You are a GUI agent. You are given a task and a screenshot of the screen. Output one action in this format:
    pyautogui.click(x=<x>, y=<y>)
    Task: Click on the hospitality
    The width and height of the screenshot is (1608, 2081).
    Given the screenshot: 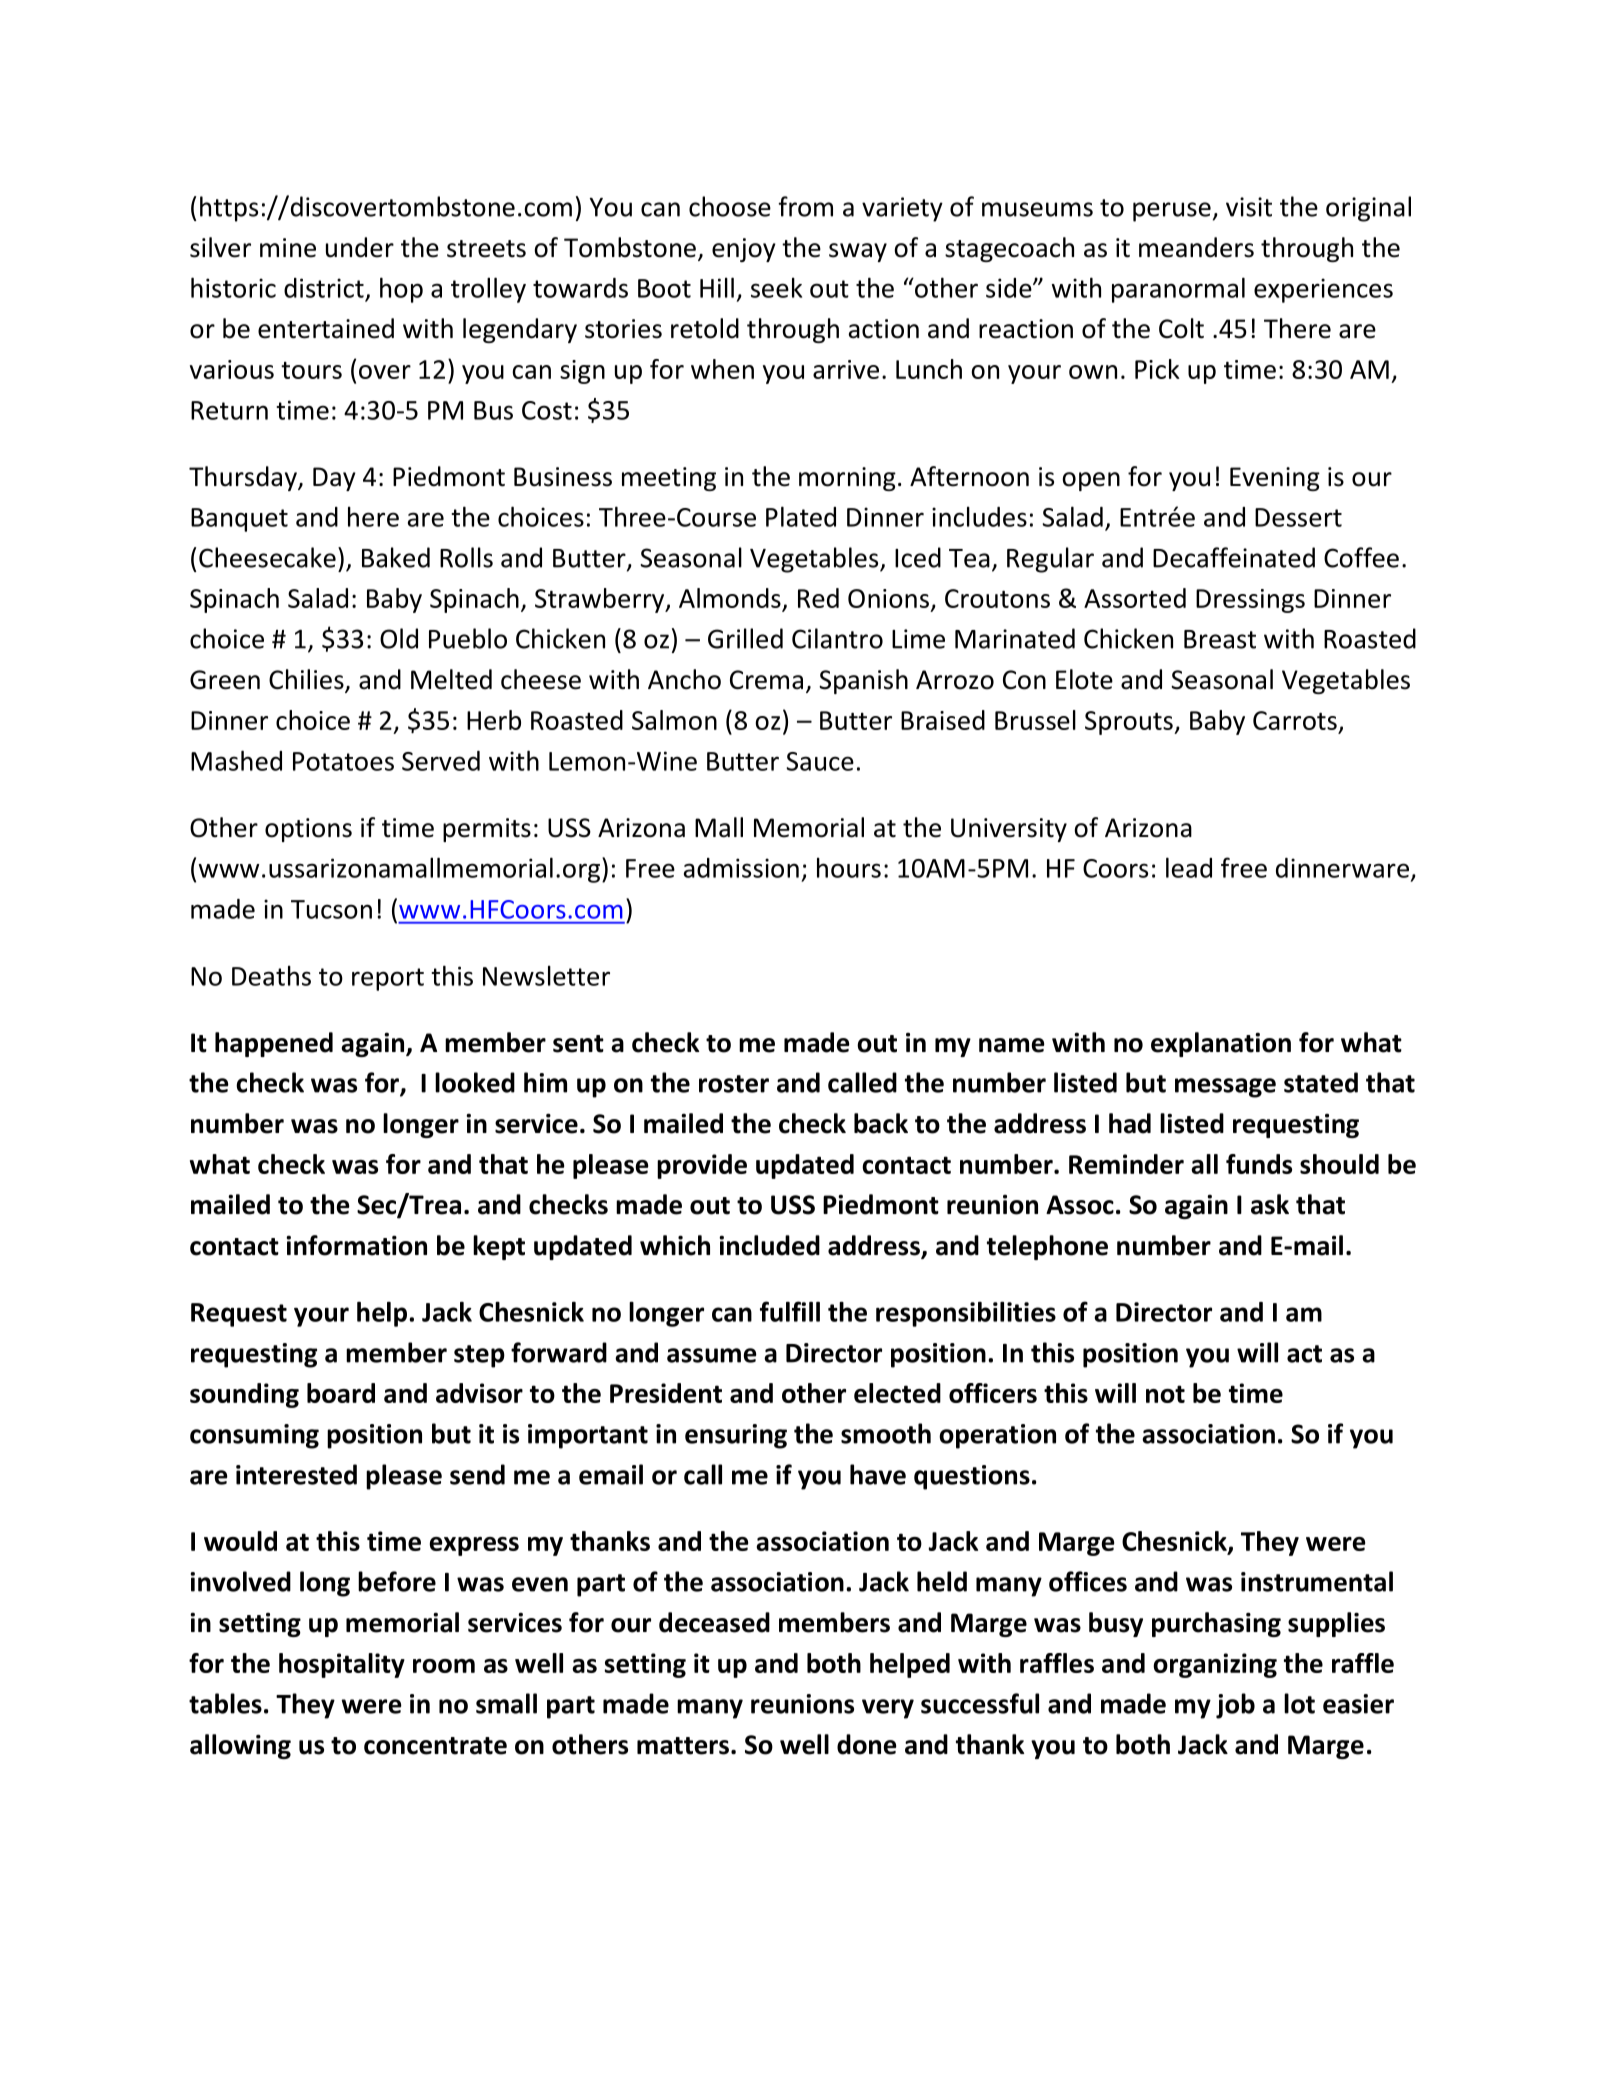 What is the action you would take?
    pyautogui.click(x=342, y=1665)
